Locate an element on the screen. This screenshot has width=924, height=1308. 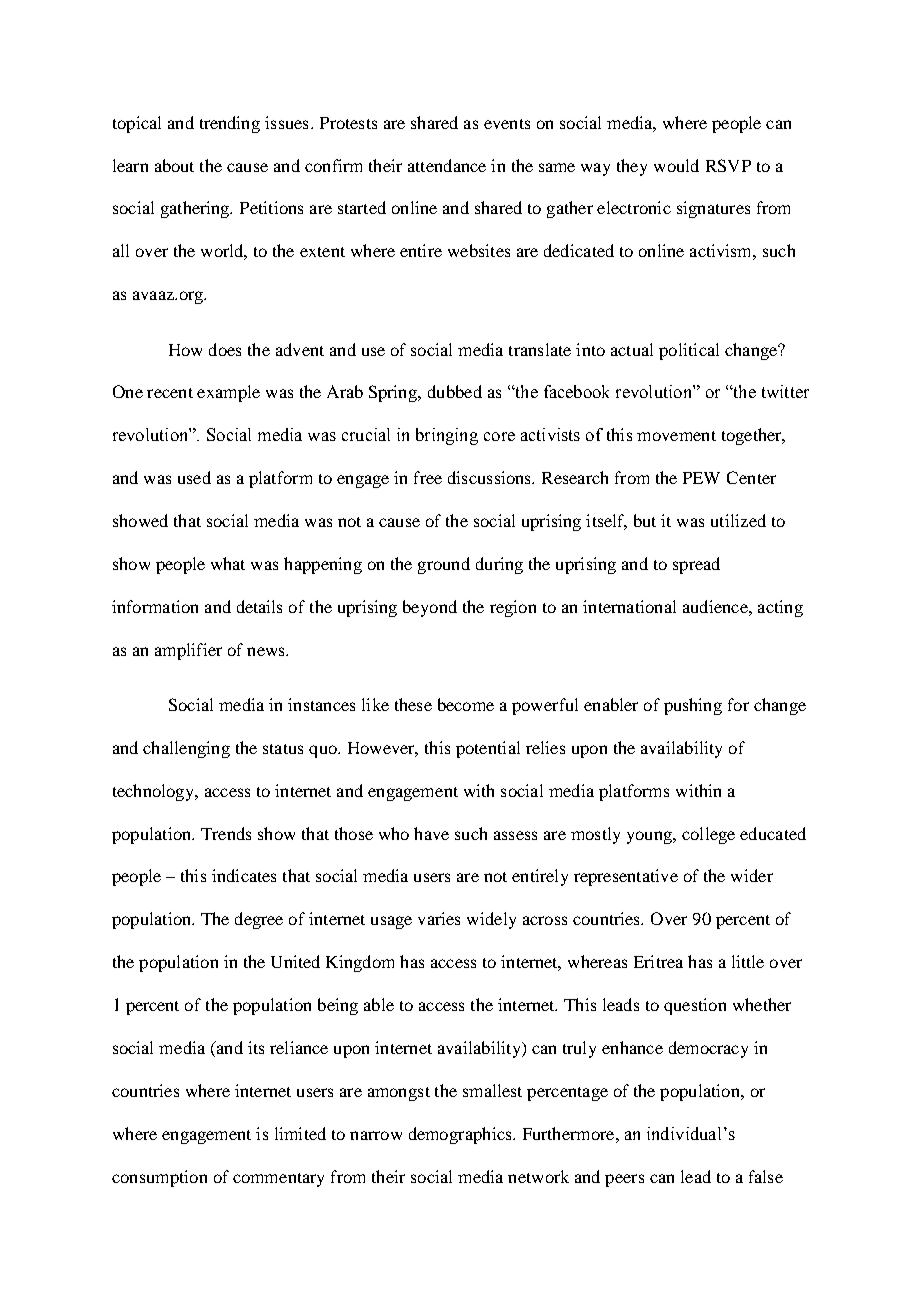
demographics is located at coordinates (461, 1135).
